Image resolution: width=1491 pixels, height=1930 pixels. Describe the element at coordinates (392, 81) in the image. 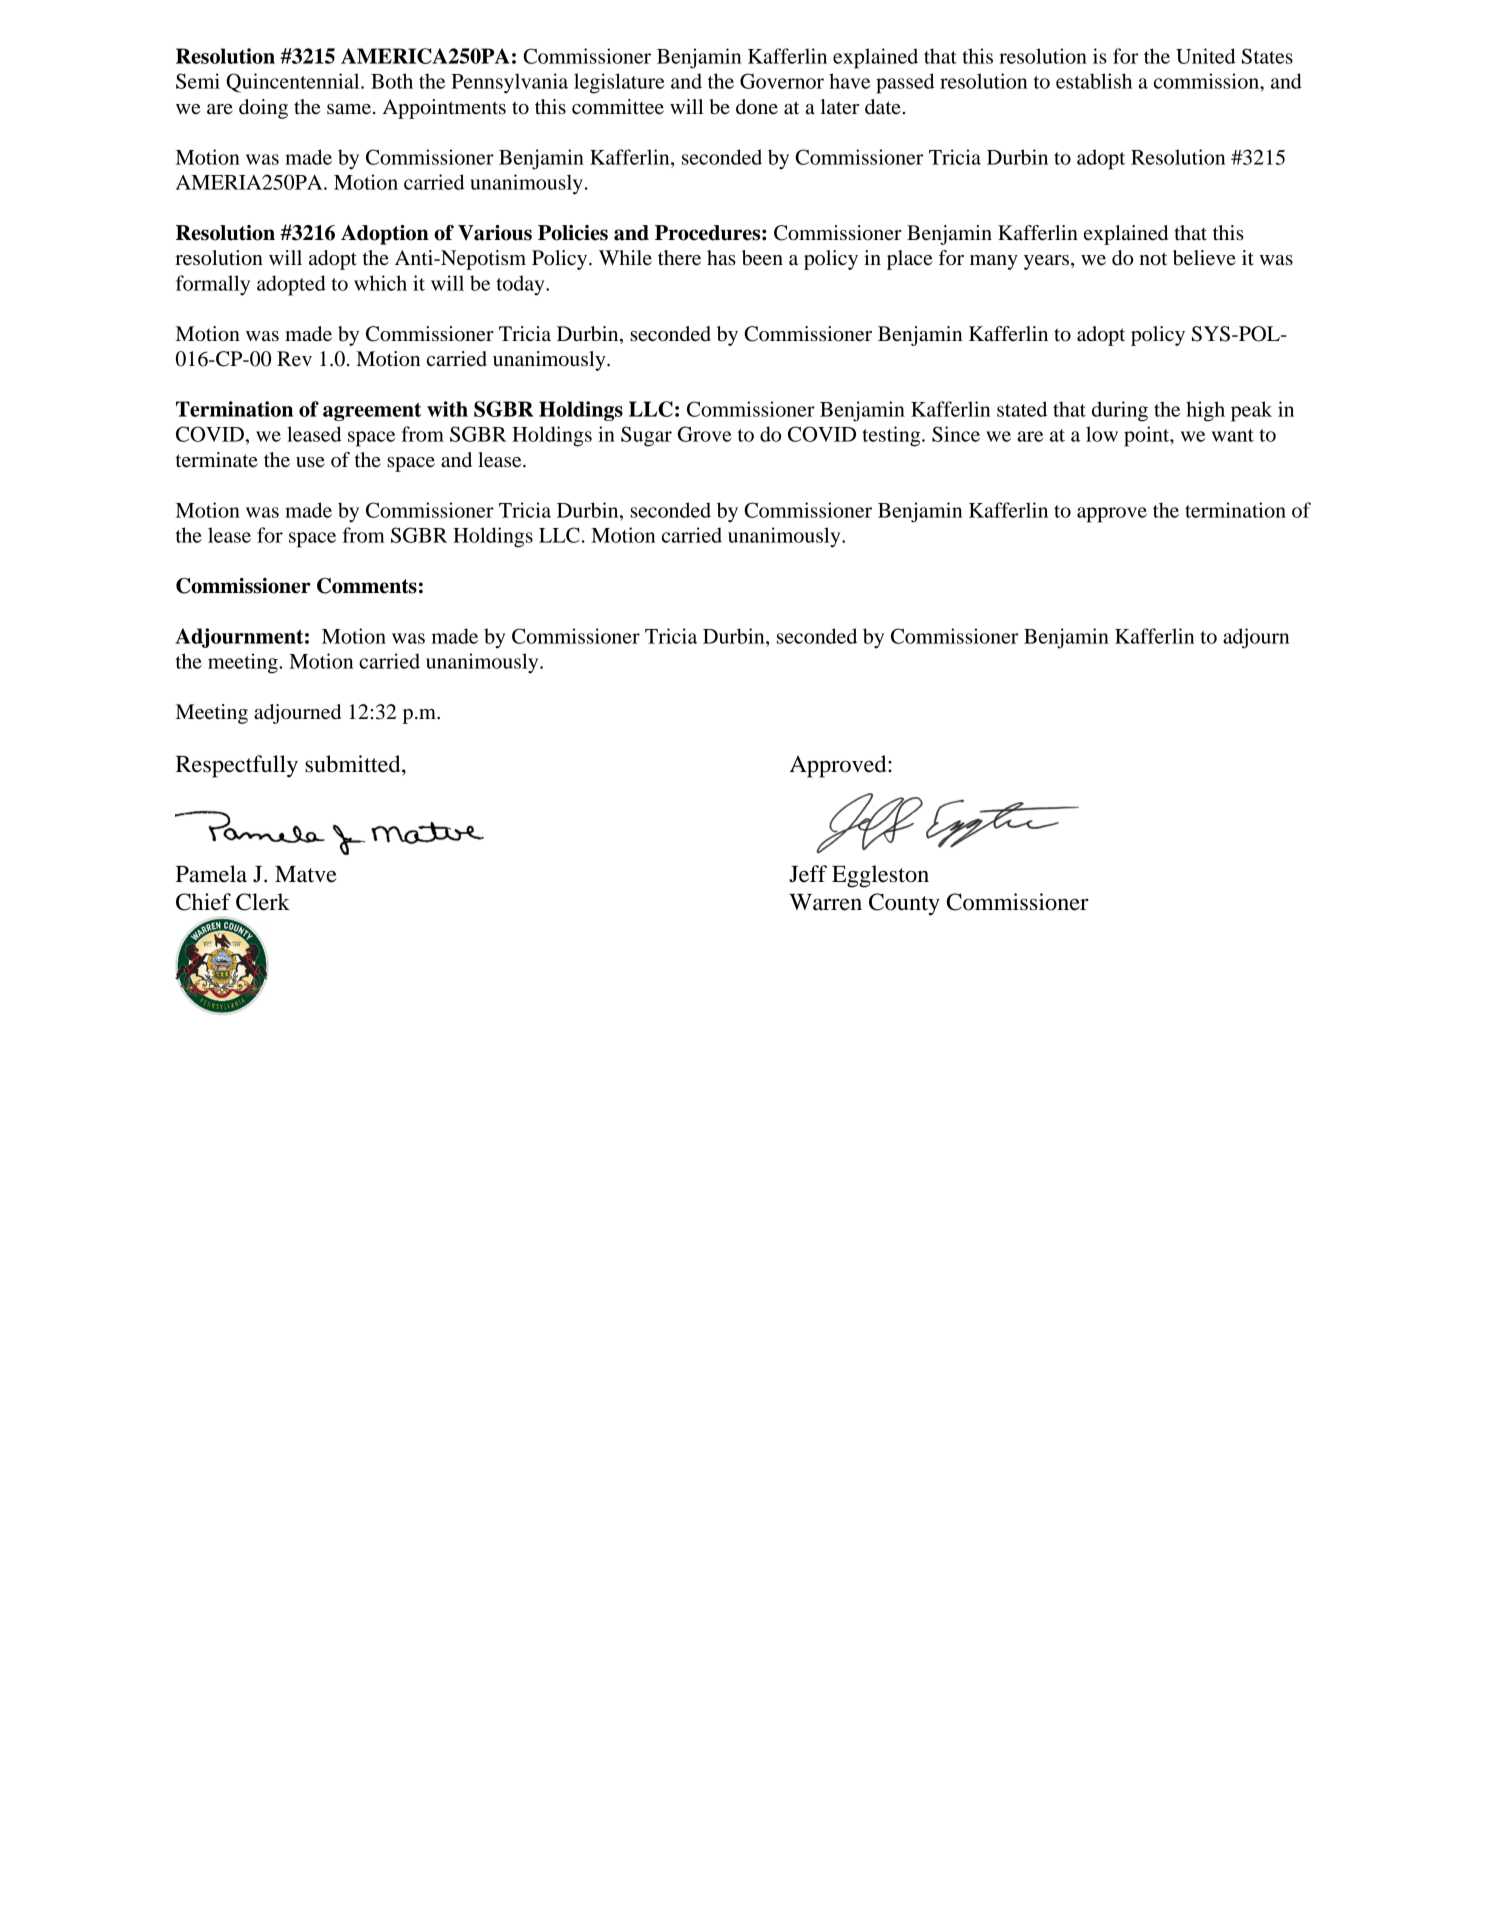

I see `Both` at that location.
